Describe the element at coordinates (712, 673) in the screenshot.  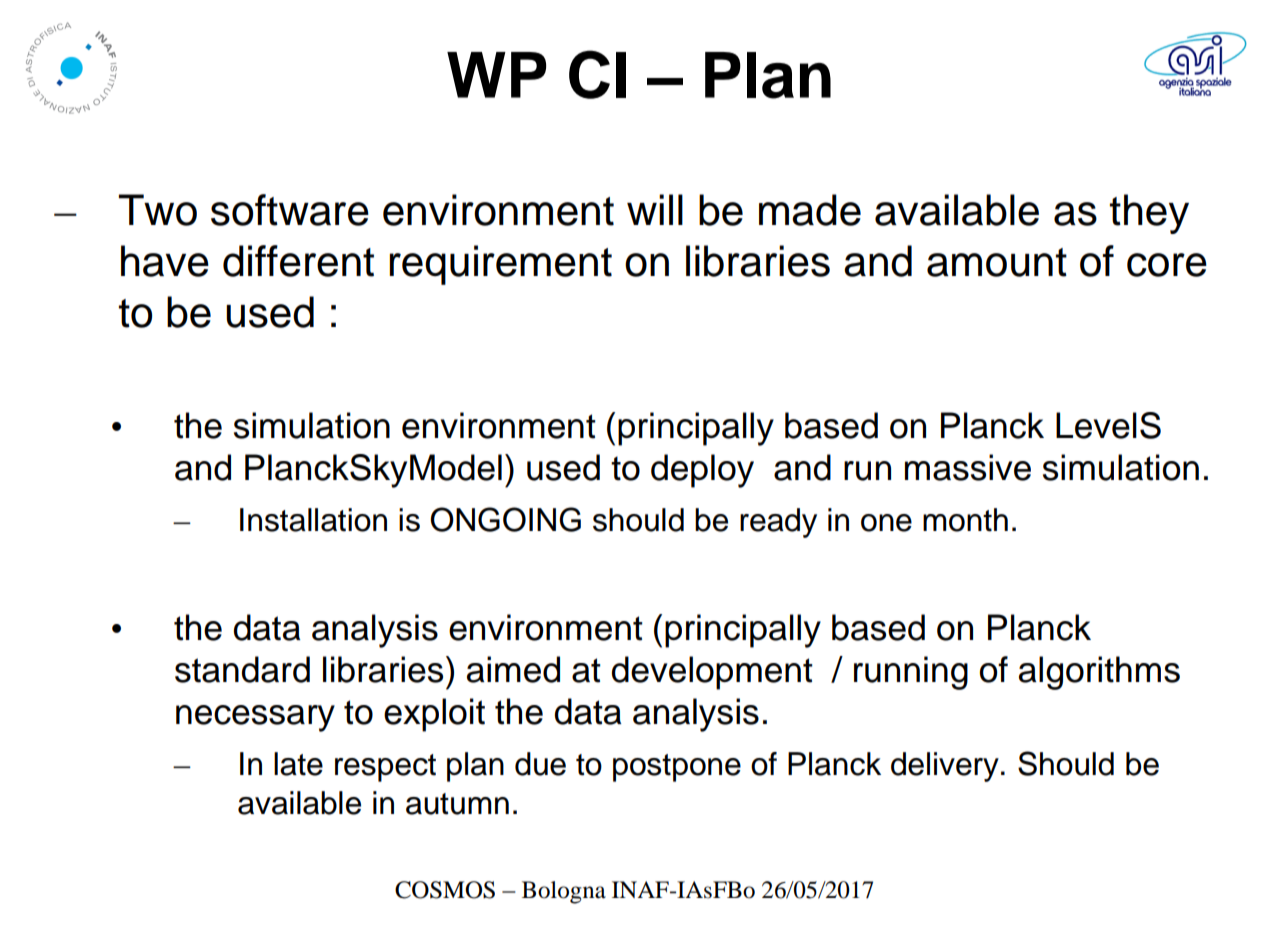
I see `development` at that location.
